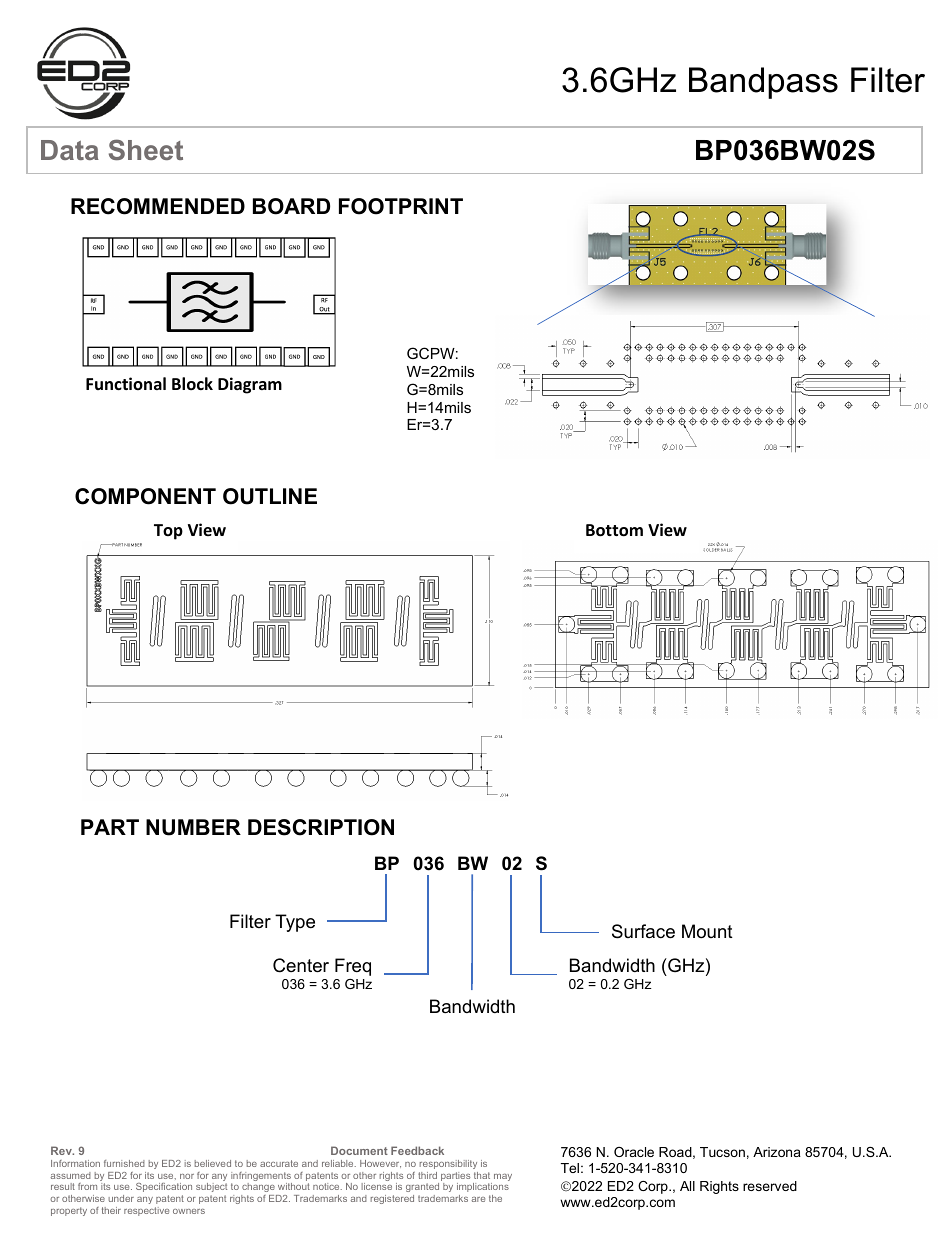 This page has height=1233, width=952. What do you see at coordinates (427, 1175) in the page?
I see `third` at bounding box center [427, 1175].
